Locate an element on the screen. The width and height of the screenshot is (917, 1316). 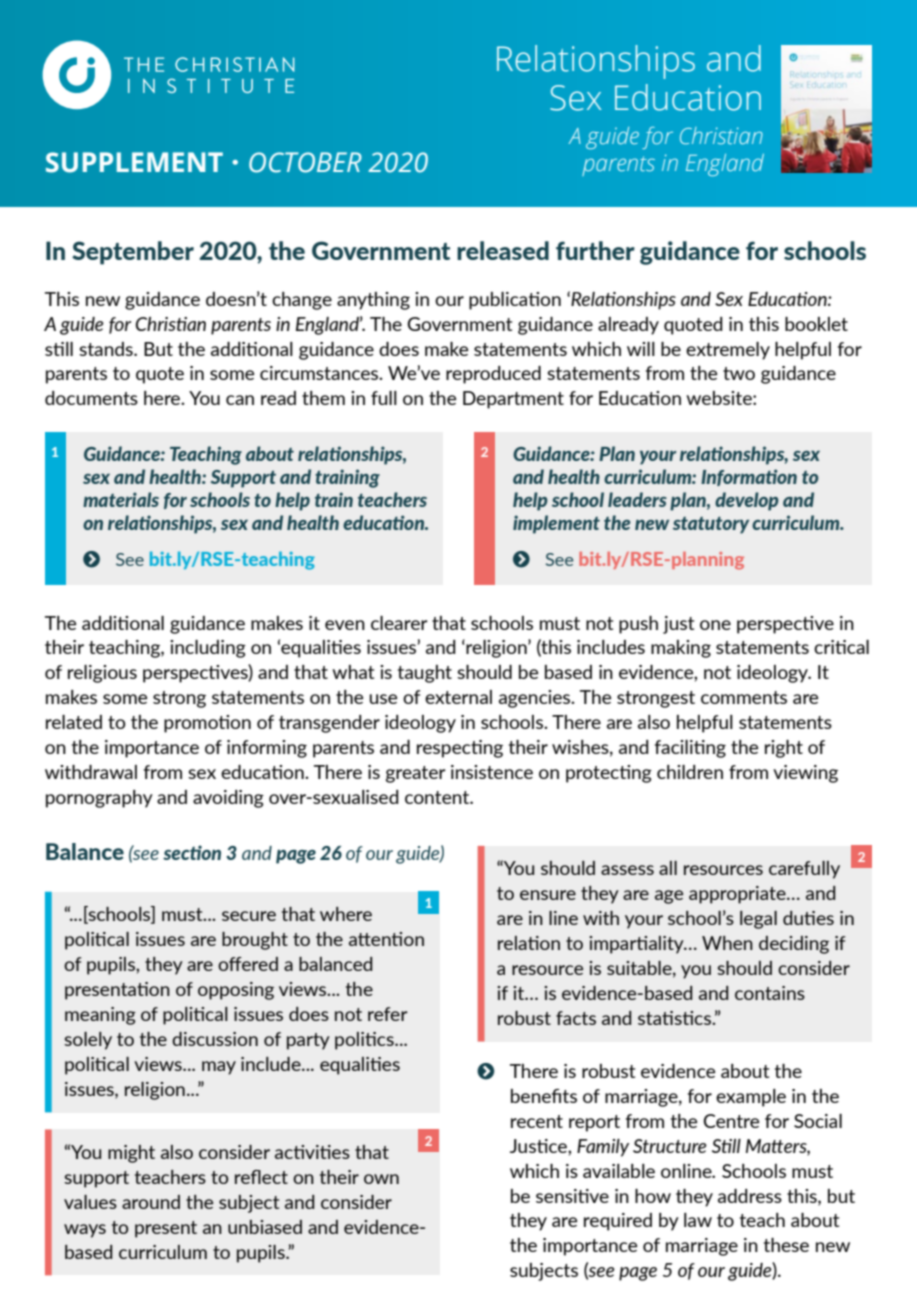
implement is located at coordinates (556, 524).
